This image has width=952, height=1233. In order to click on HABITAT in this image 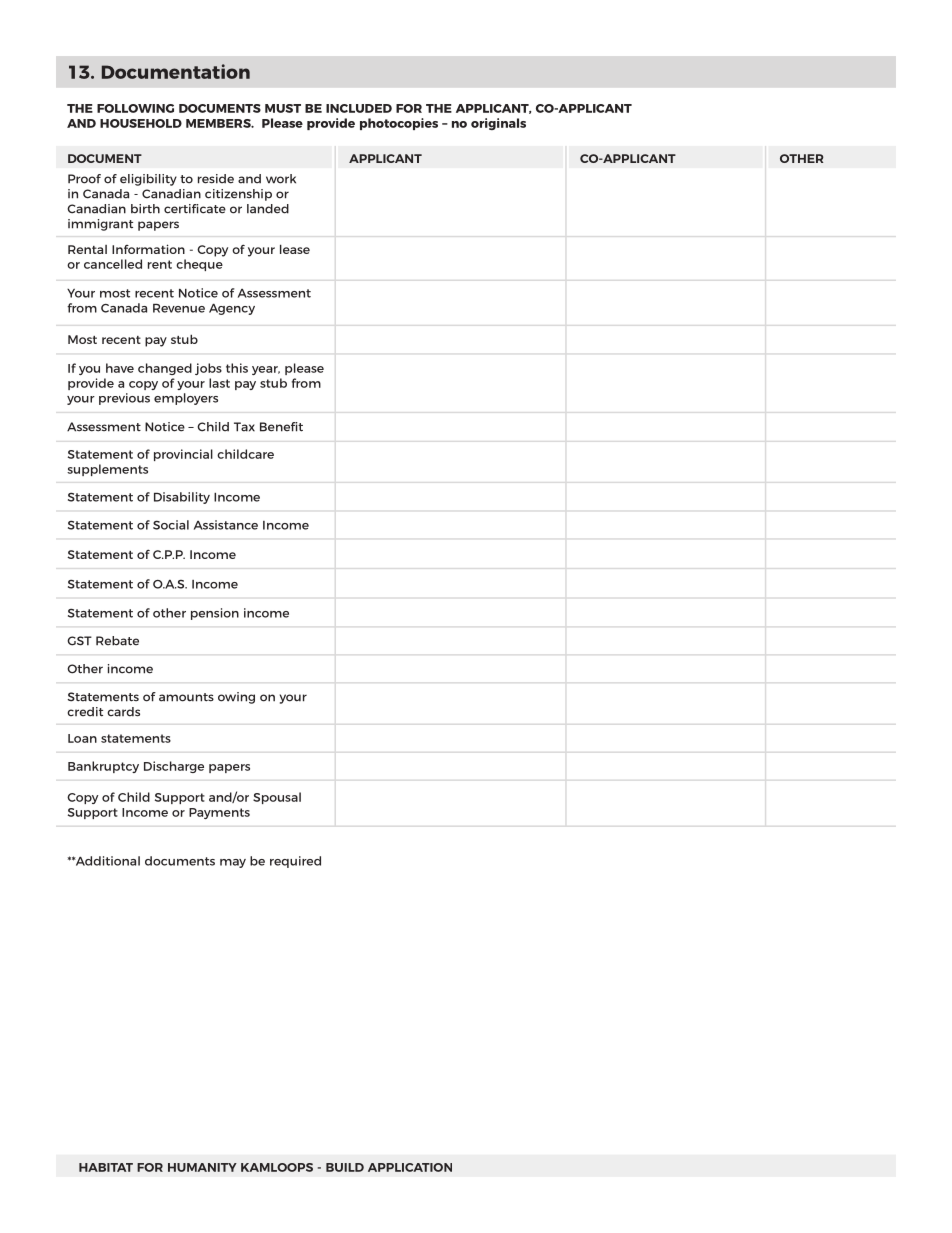, I will do `click(106, 1167)`.
